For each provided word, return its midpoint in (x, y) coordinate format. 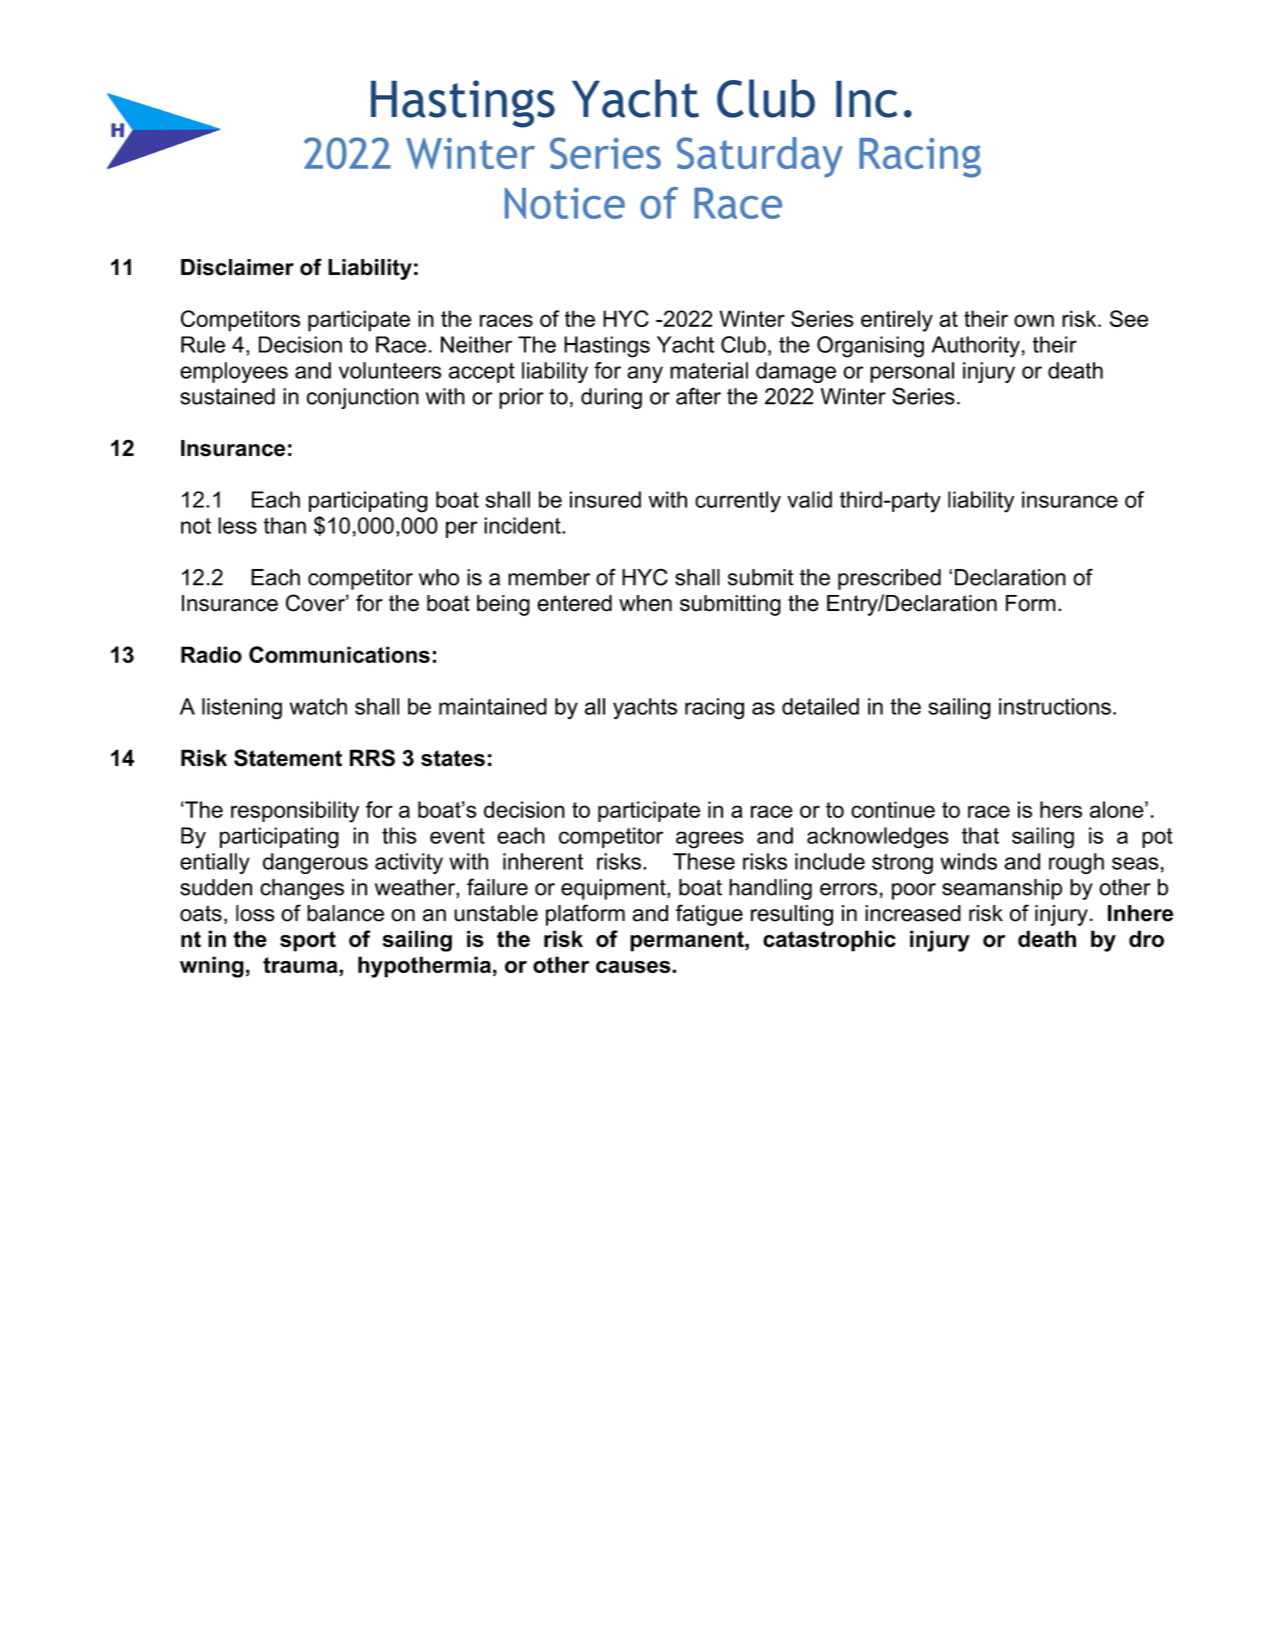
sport (308, 941)
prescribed (889, 579)
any (645, 374)
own (1034, 320)
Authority (975, 347)
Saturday (760, 157)
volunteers (390, 370)
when (645, 603)
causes (634, 967)
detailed (820, 706)
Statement (288, 758)
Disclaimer (237, 267)
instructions (1055, 706)
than (285, 525)
